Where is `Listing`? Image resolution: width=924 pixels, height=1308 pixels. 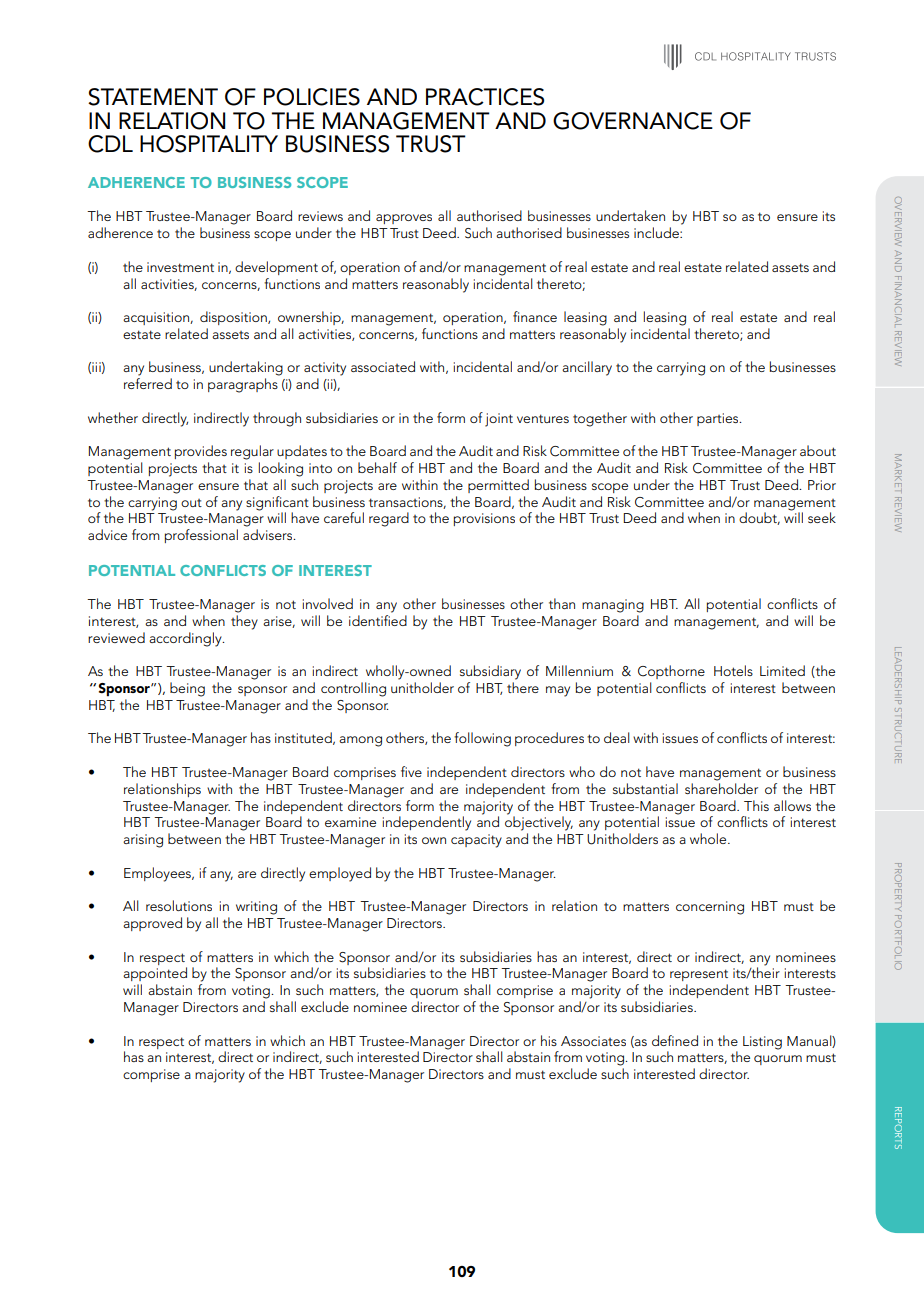 Listing is located at coordinates (762, 1043).
